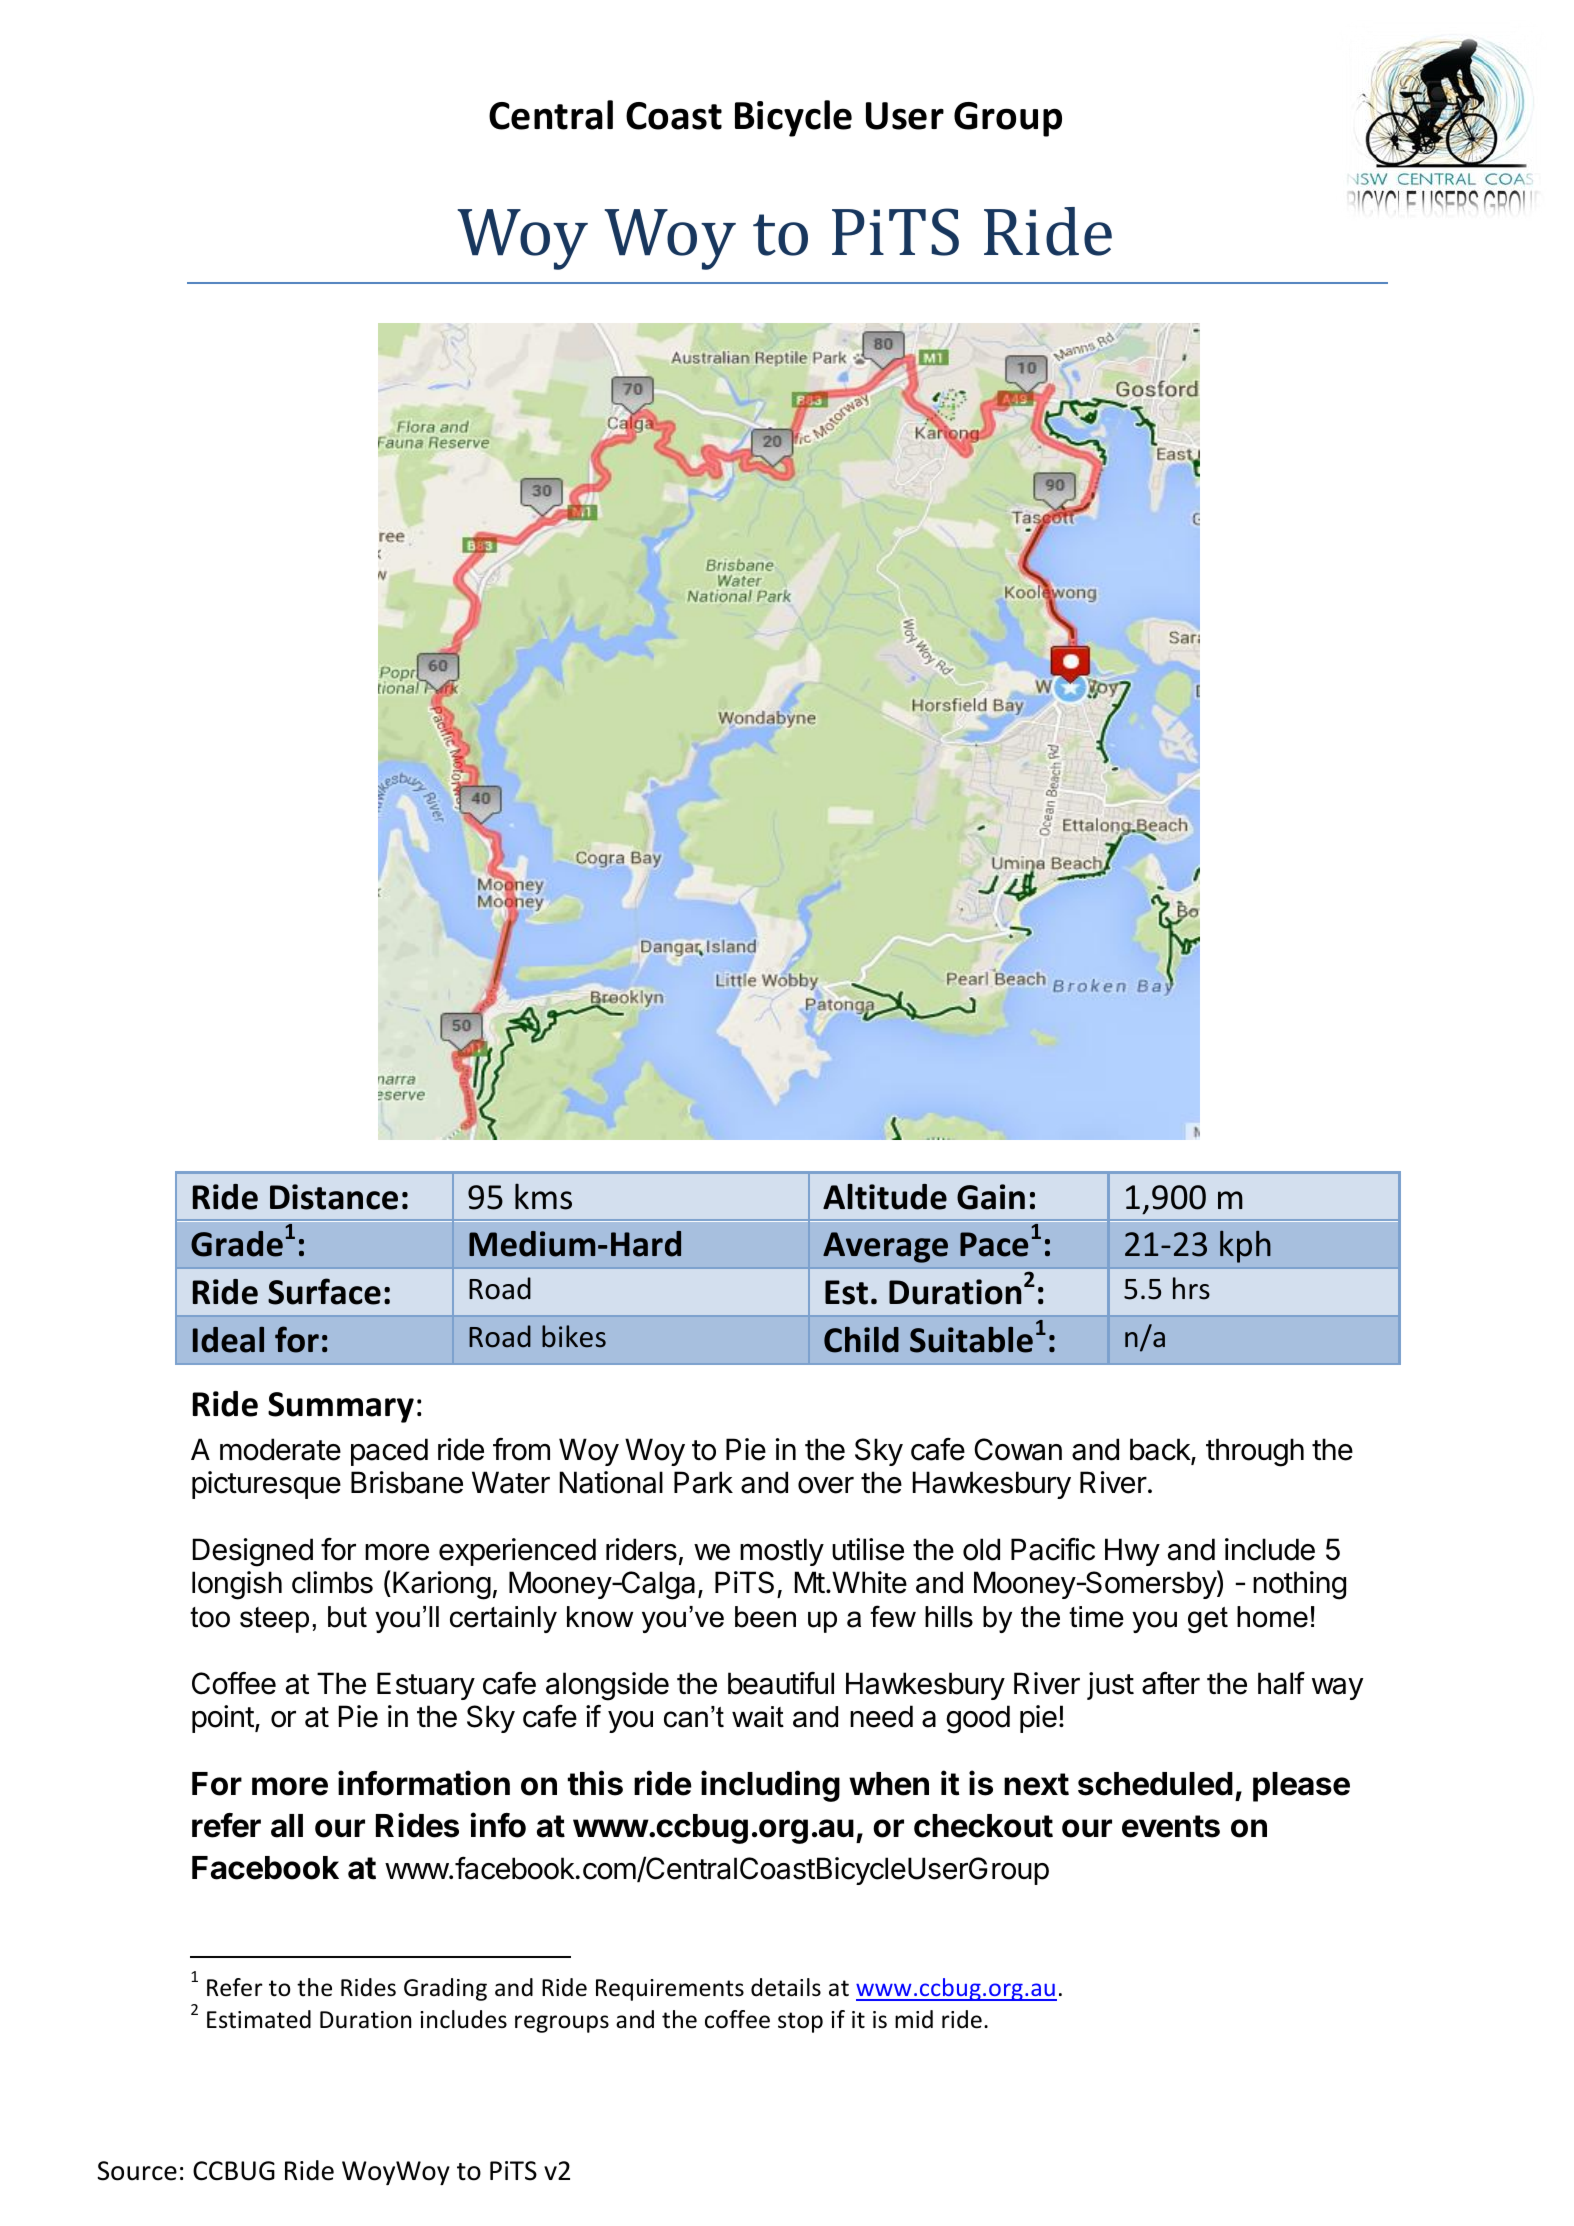  I want to click on mid, so click(914, 2019).
